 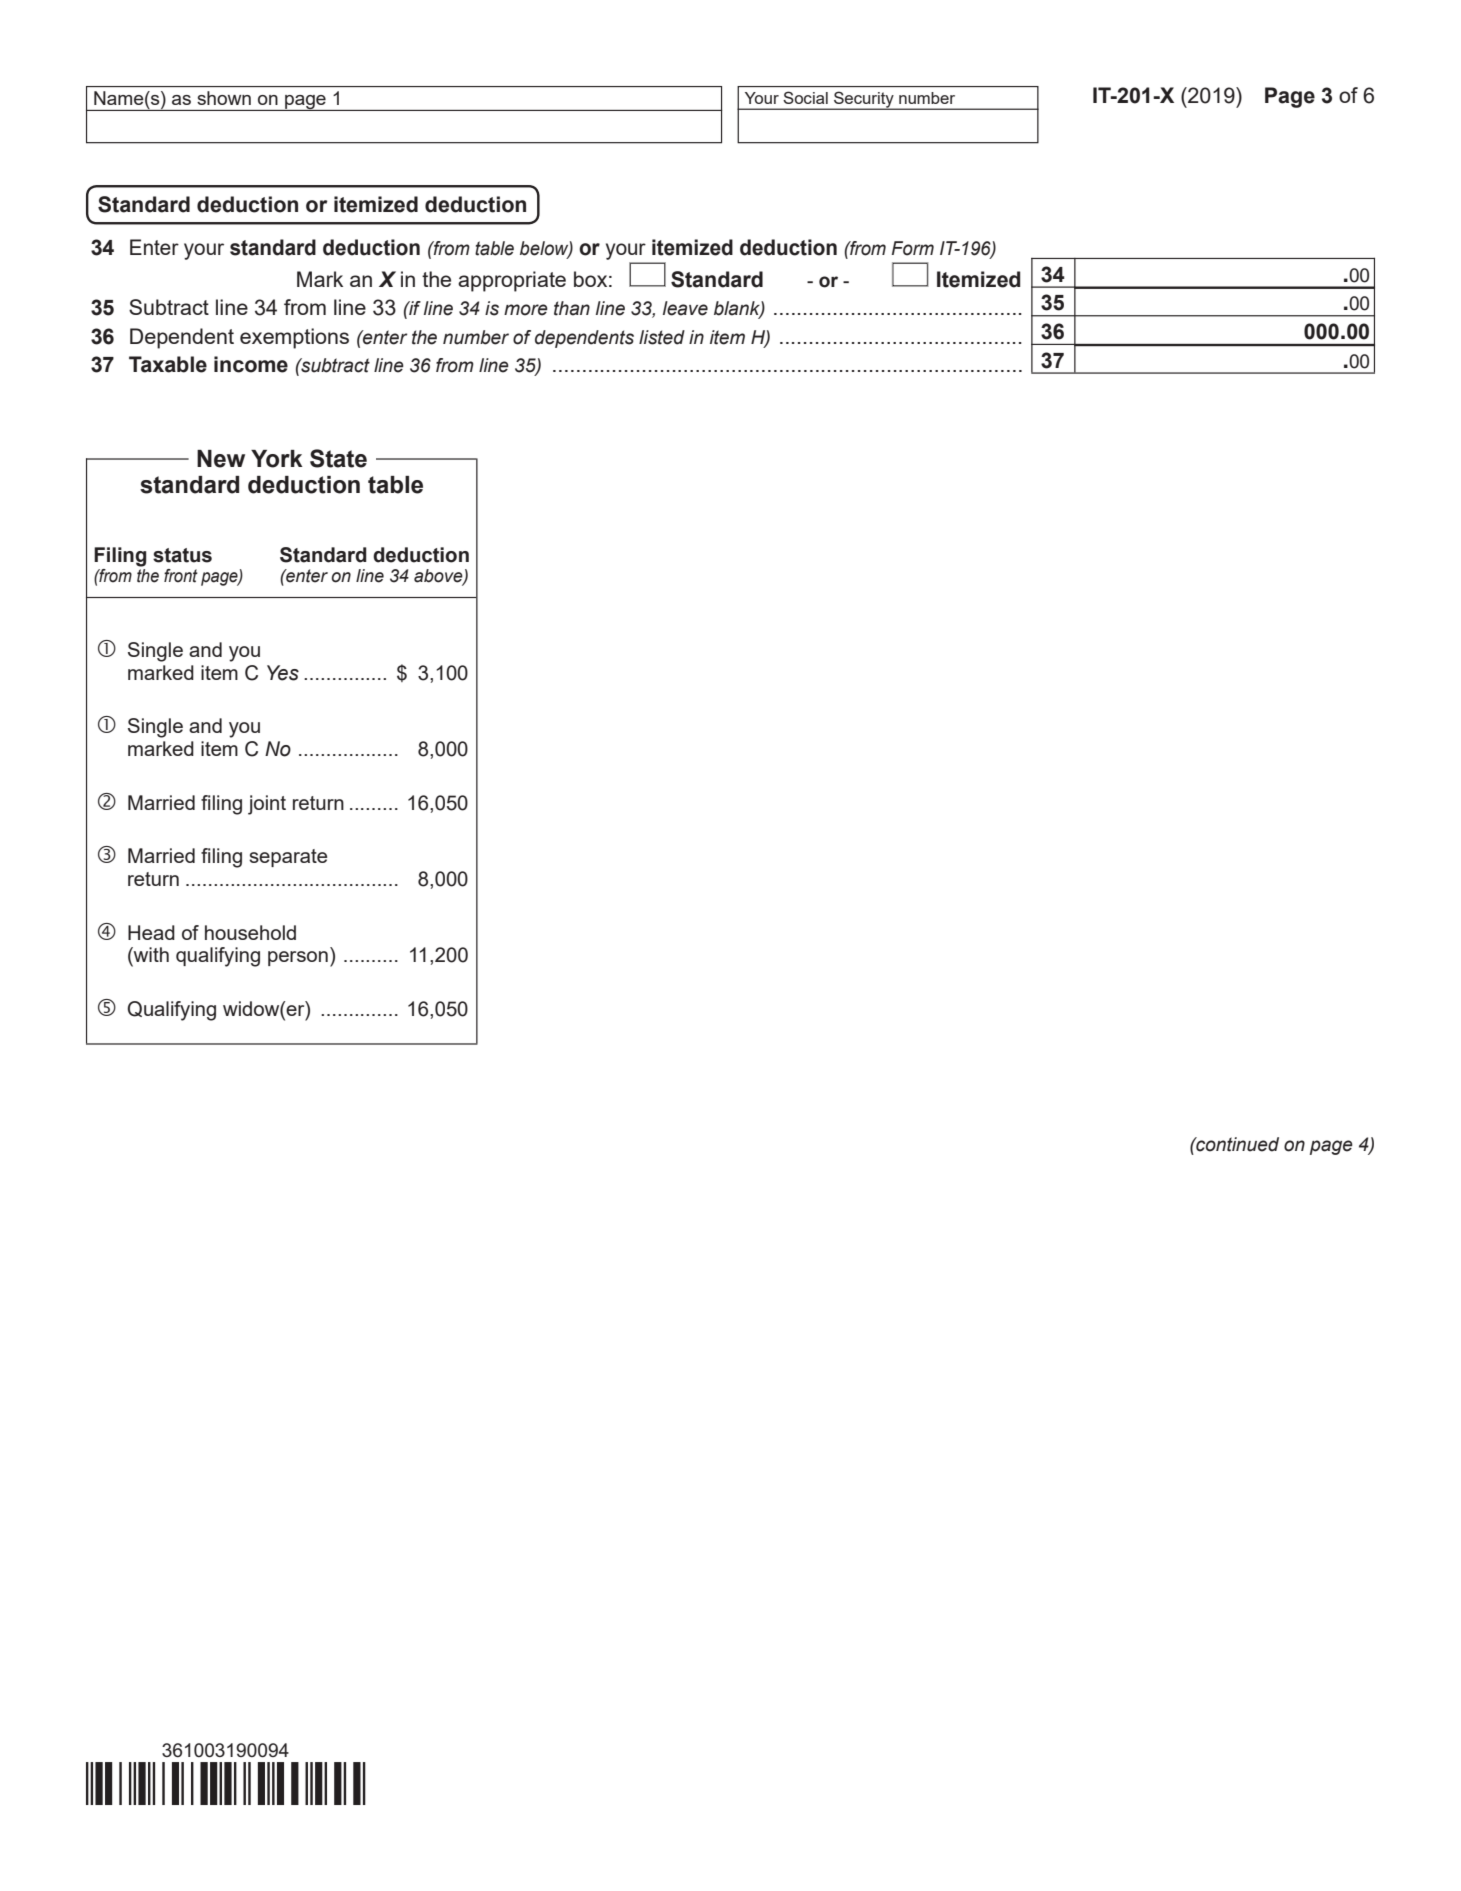 What do you see at coordinates (662, 337) in the image?
I see `listed` at bounding box center [662, 337].
